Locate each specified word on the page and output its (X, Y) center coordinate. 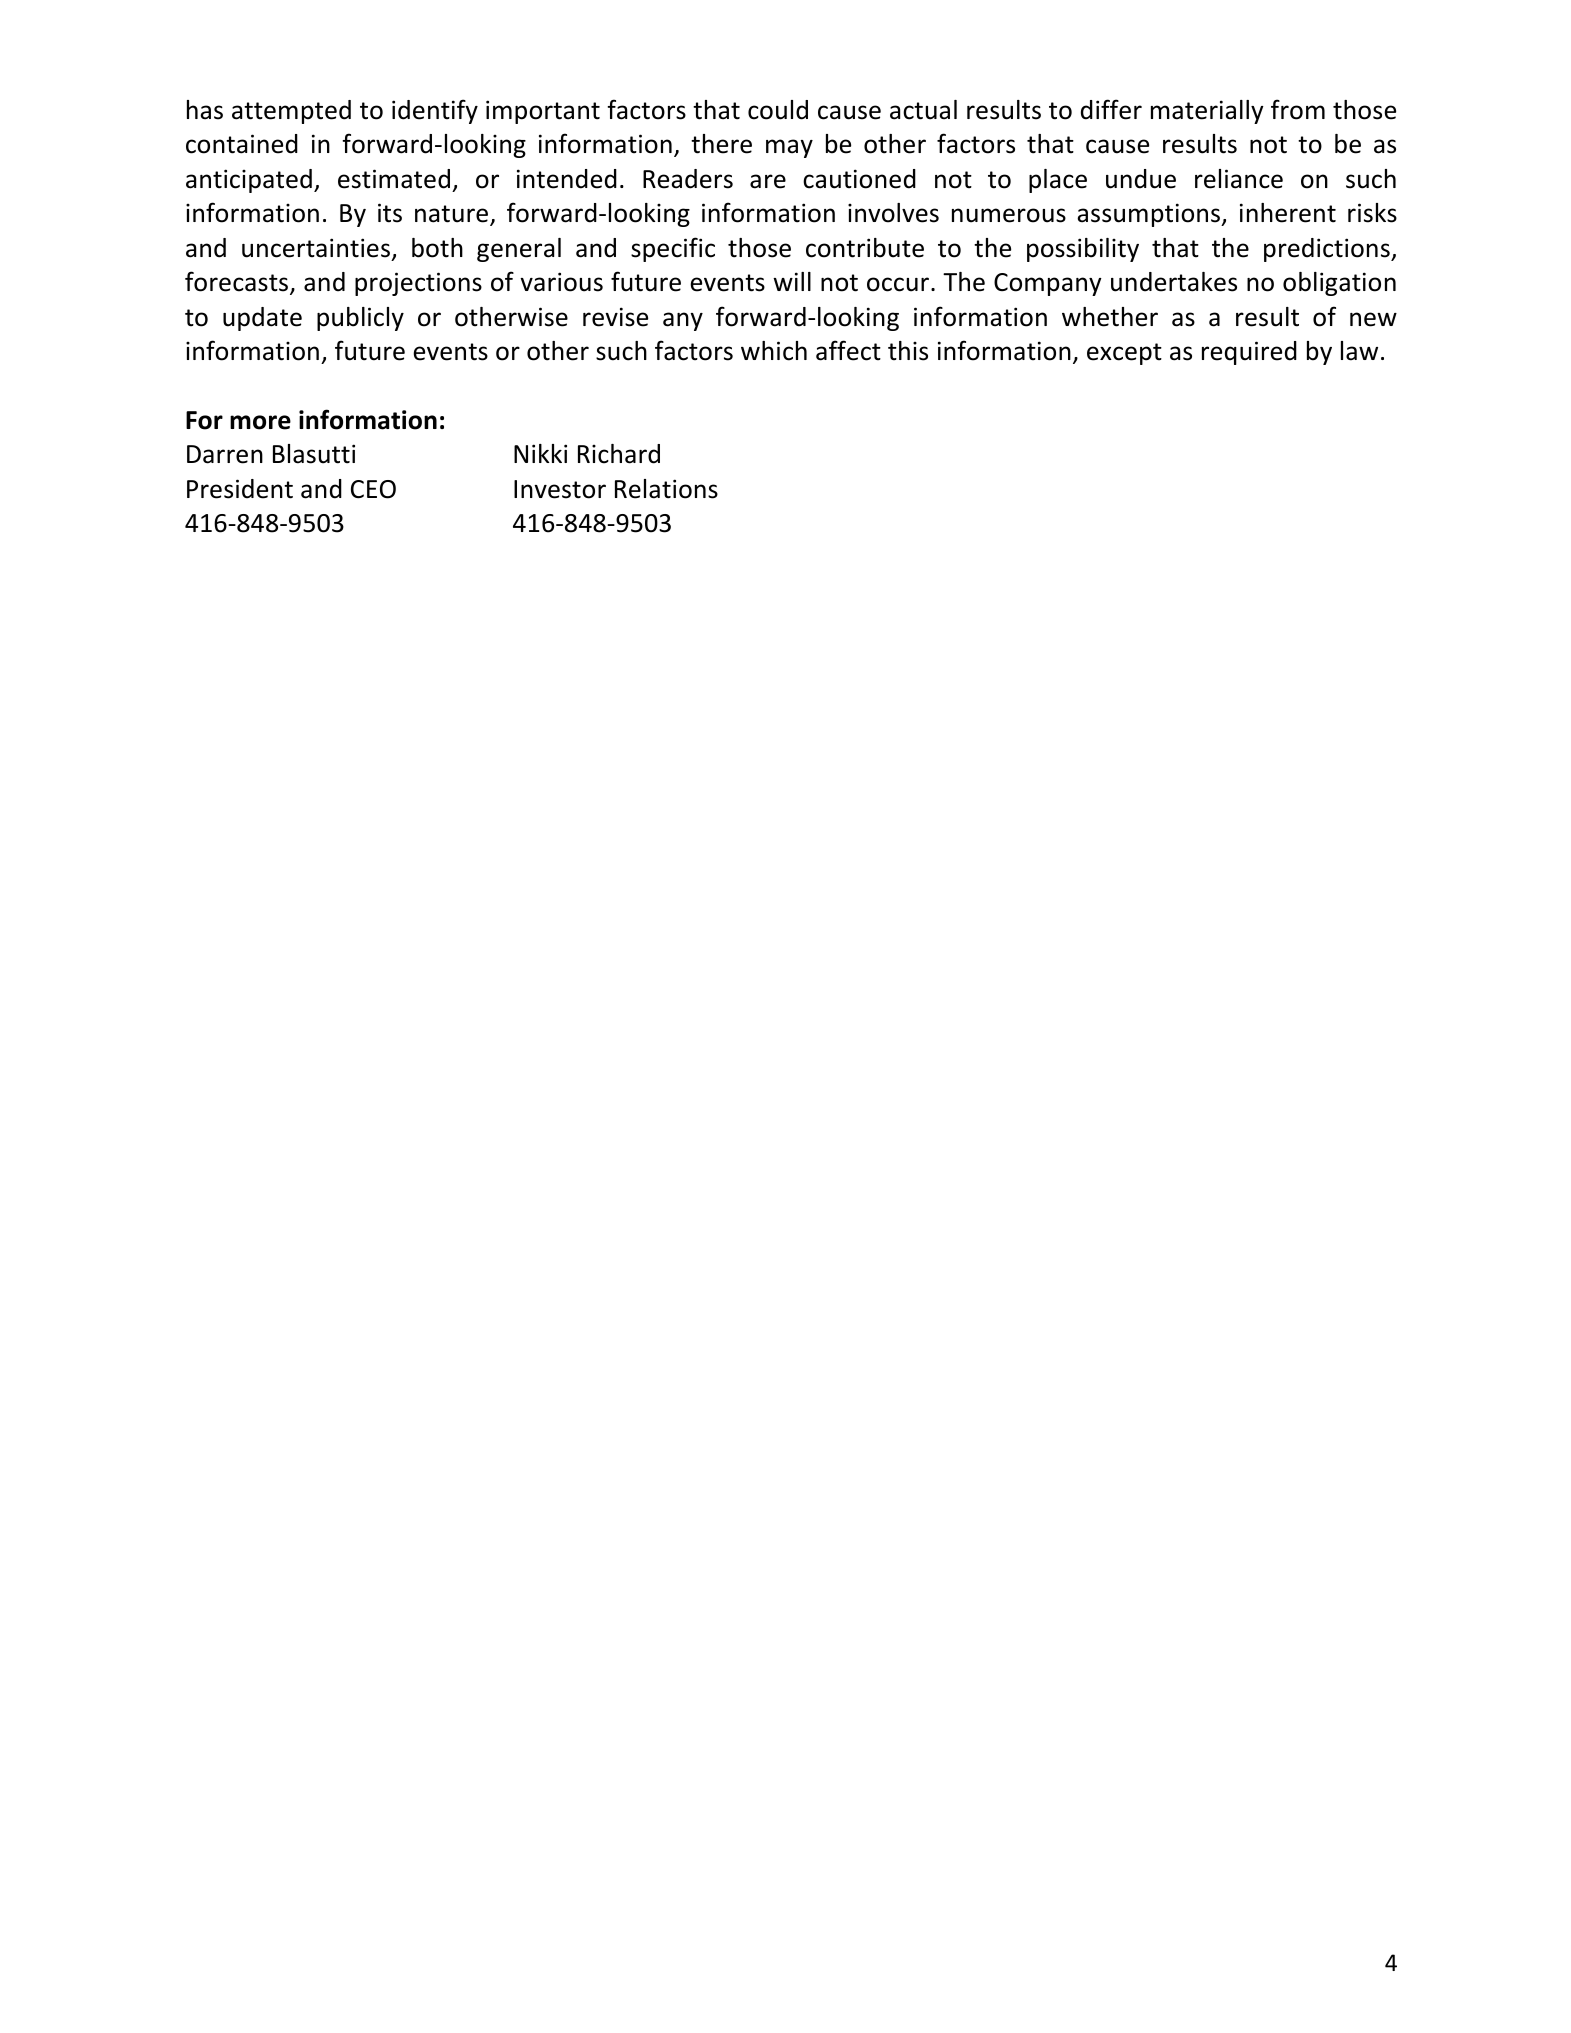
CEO (373, 489)
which (774, 351)
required (1249, 353)
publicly (360, 319)
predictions (1328, 250)
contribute (865, 248)
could (778, 110)
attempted (291, 112)
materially (1207, 112)
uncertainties (316, 248)
